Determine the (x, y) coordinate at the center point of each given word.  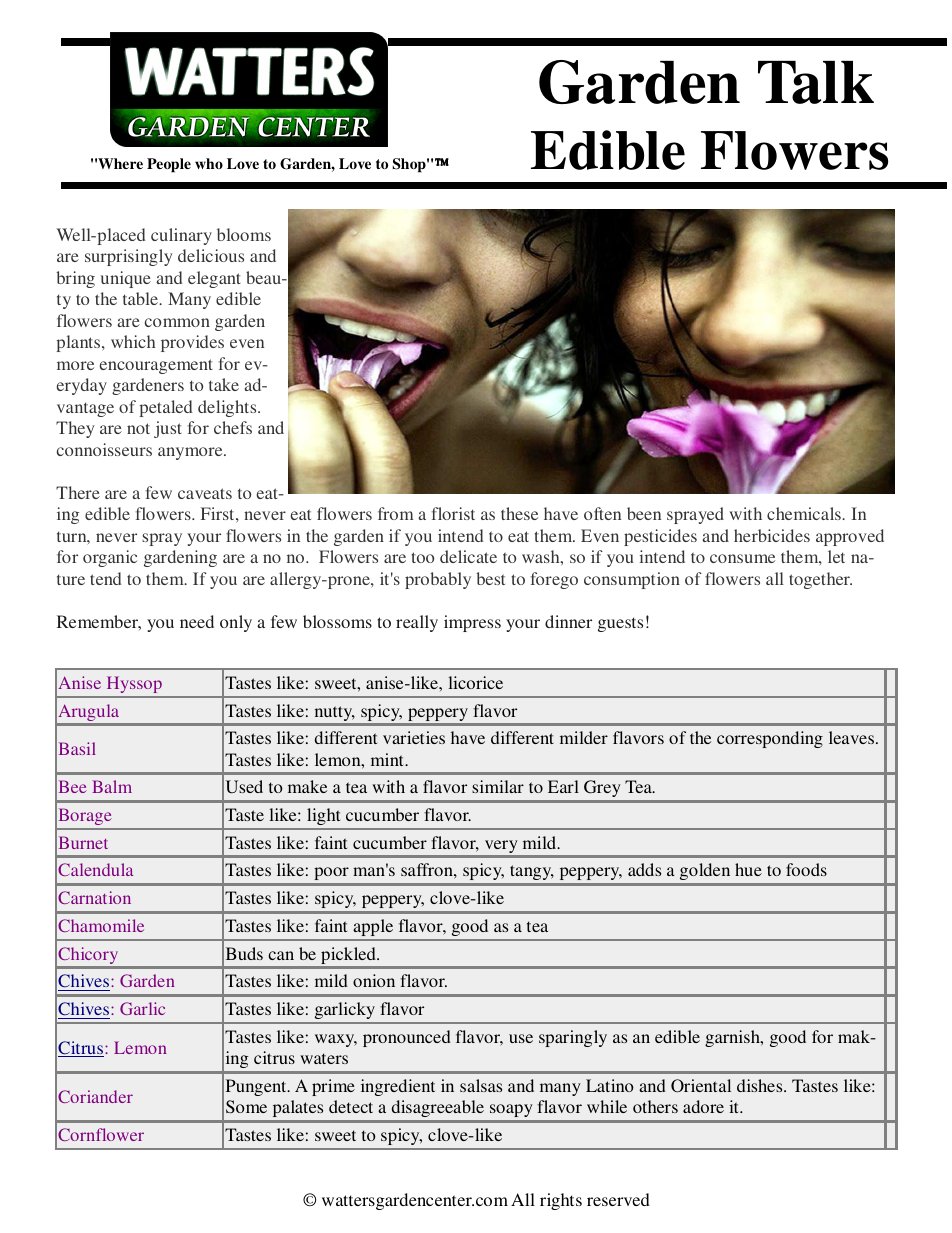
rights (561, 1201)
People (169, 165)
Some (246, 1107)
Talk (816, 82)
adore (703, 1106)
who (209, 163)
